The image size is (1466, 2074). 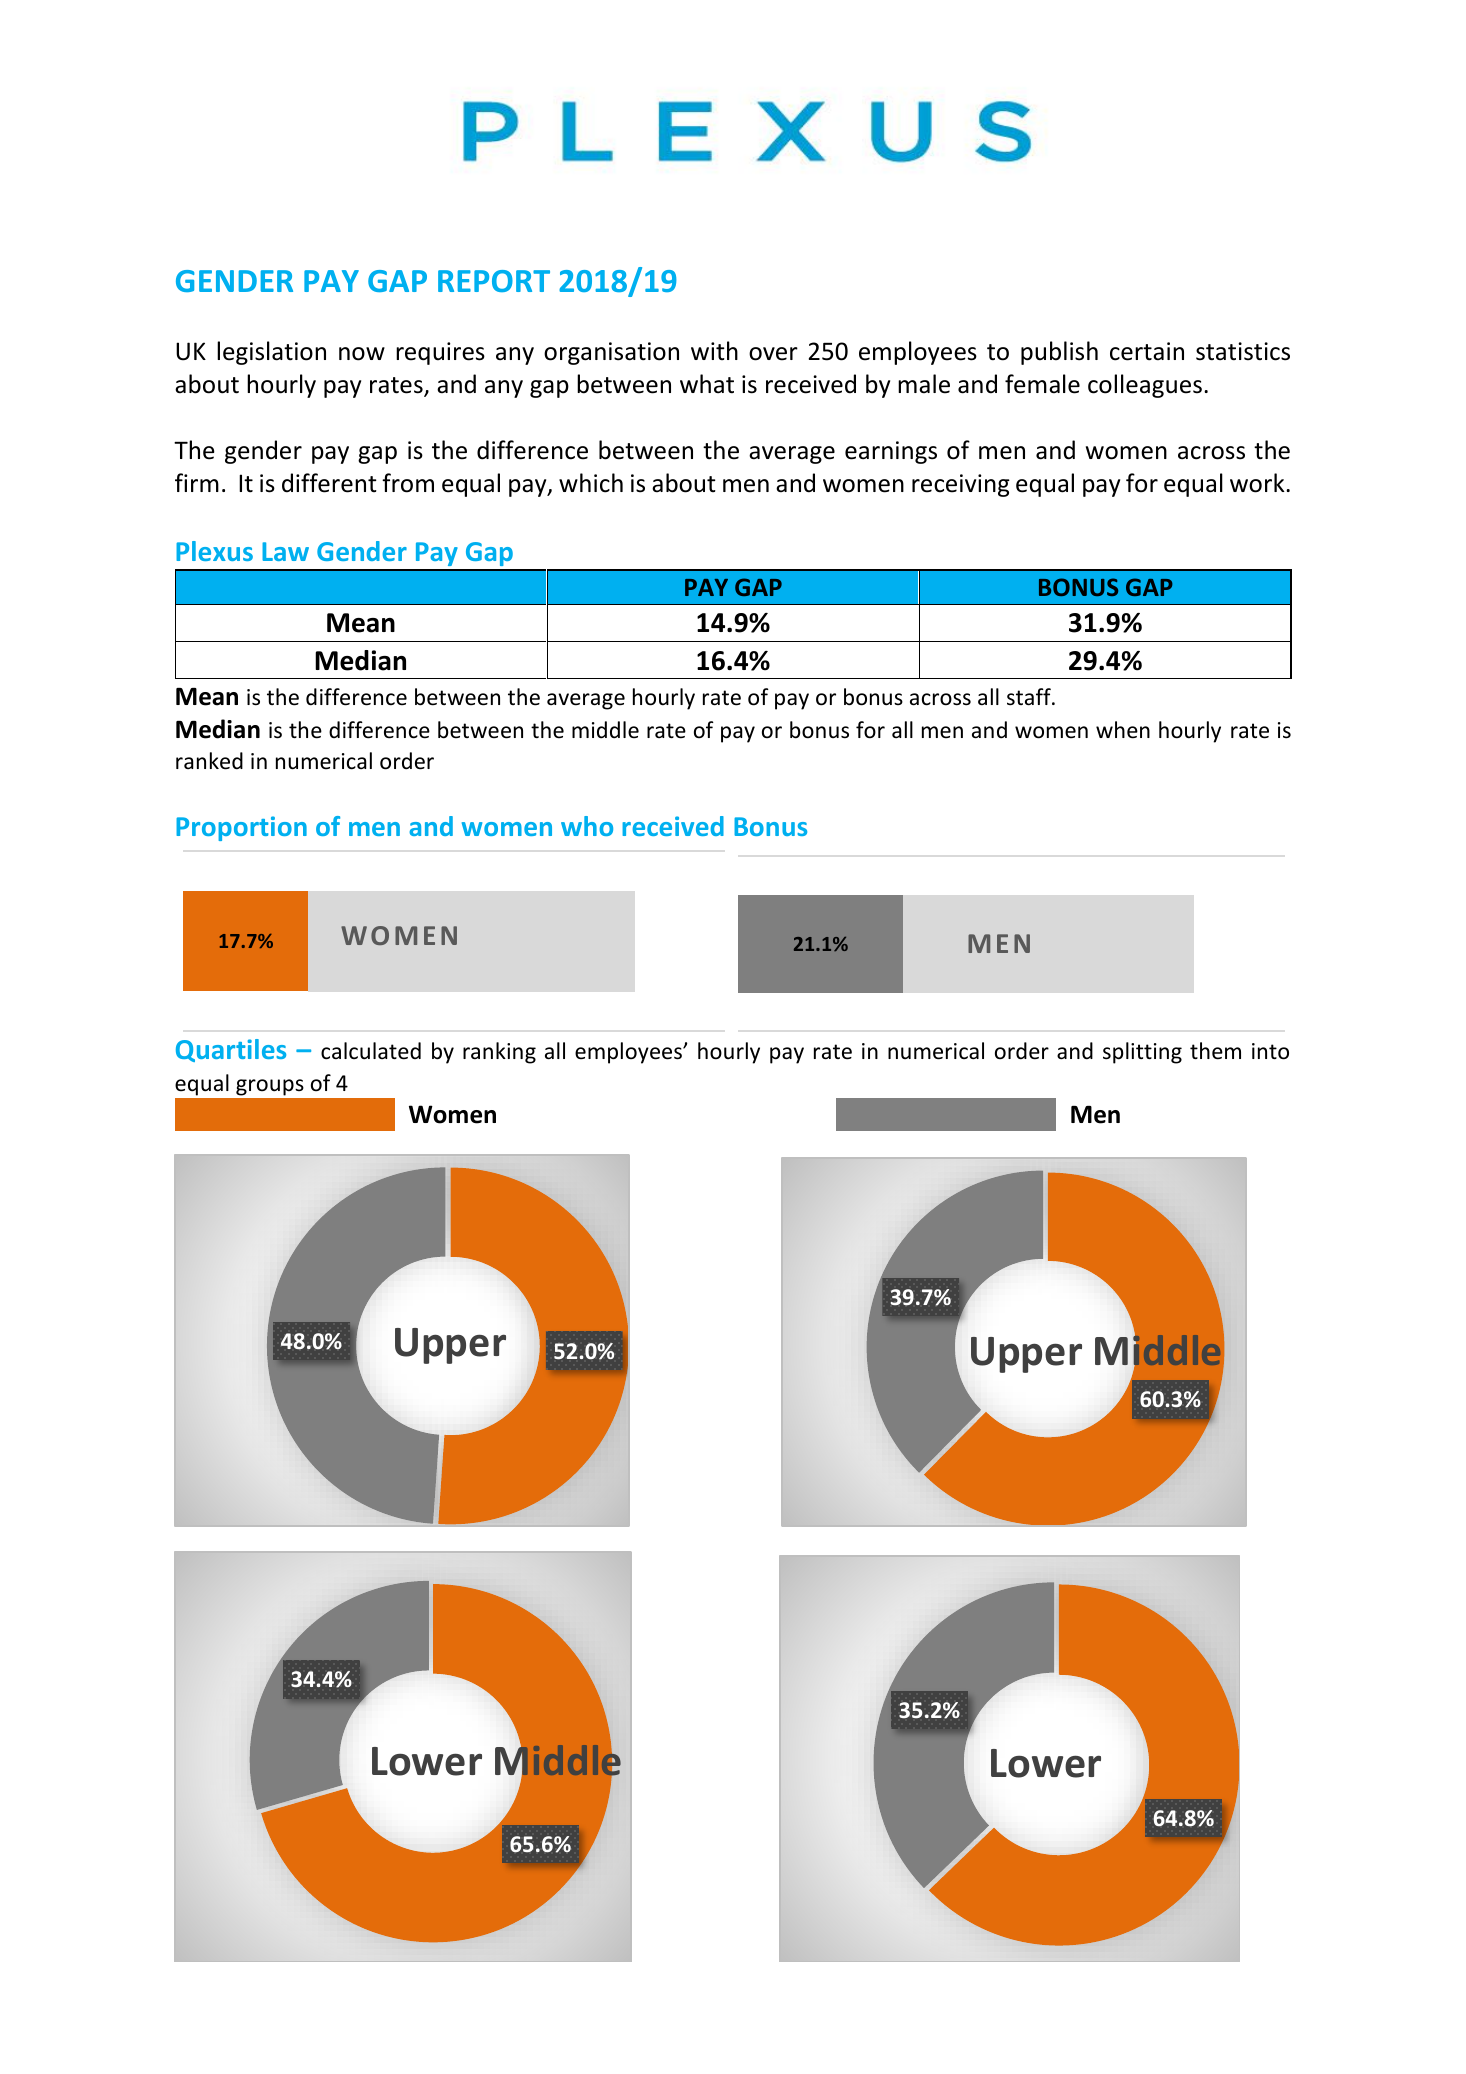 I want to click on work, so click(x=1258, y=483).
